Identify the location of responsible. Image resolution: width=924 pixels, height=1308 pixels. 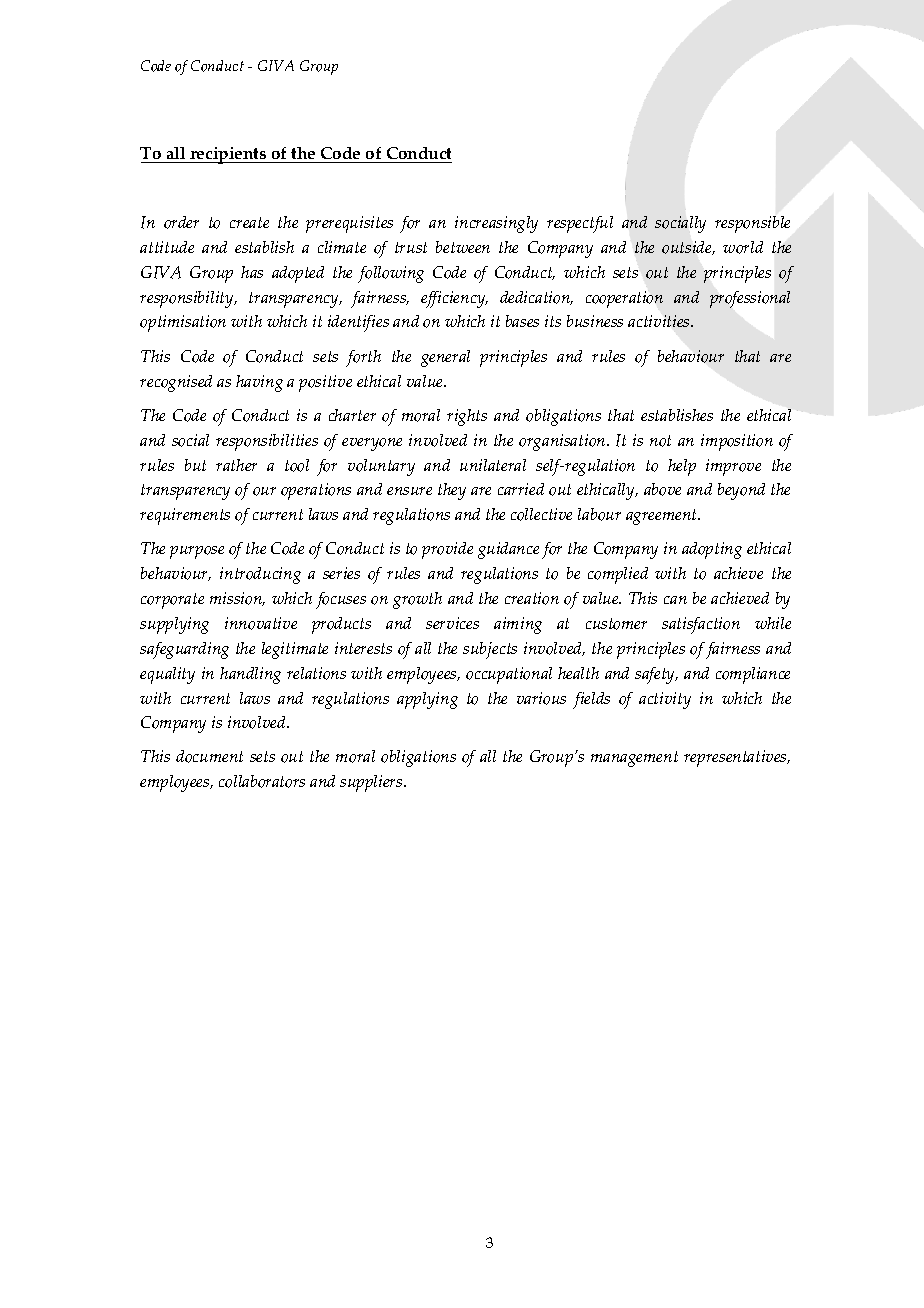
(752, 224).
